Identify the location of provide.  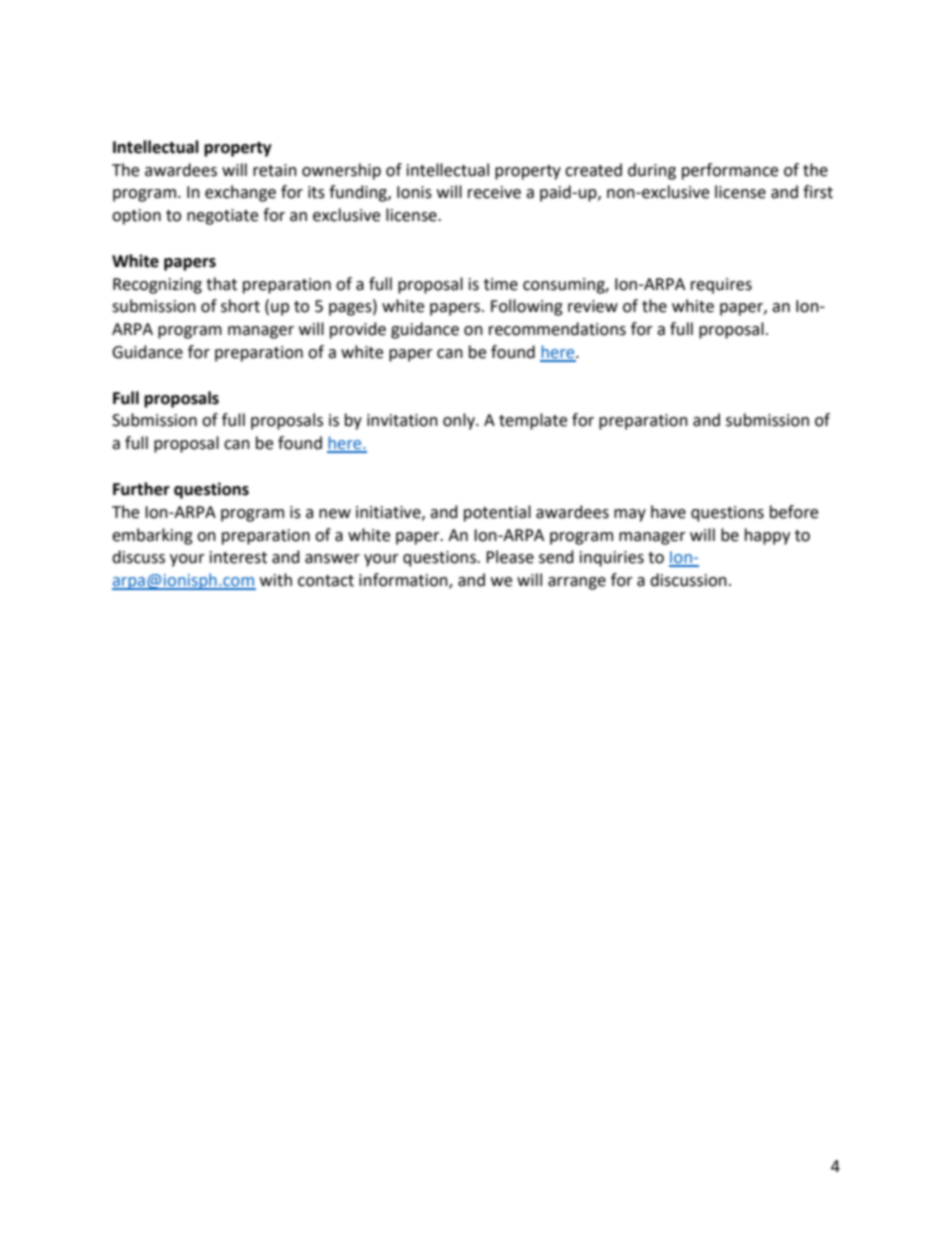
(358, 330).
